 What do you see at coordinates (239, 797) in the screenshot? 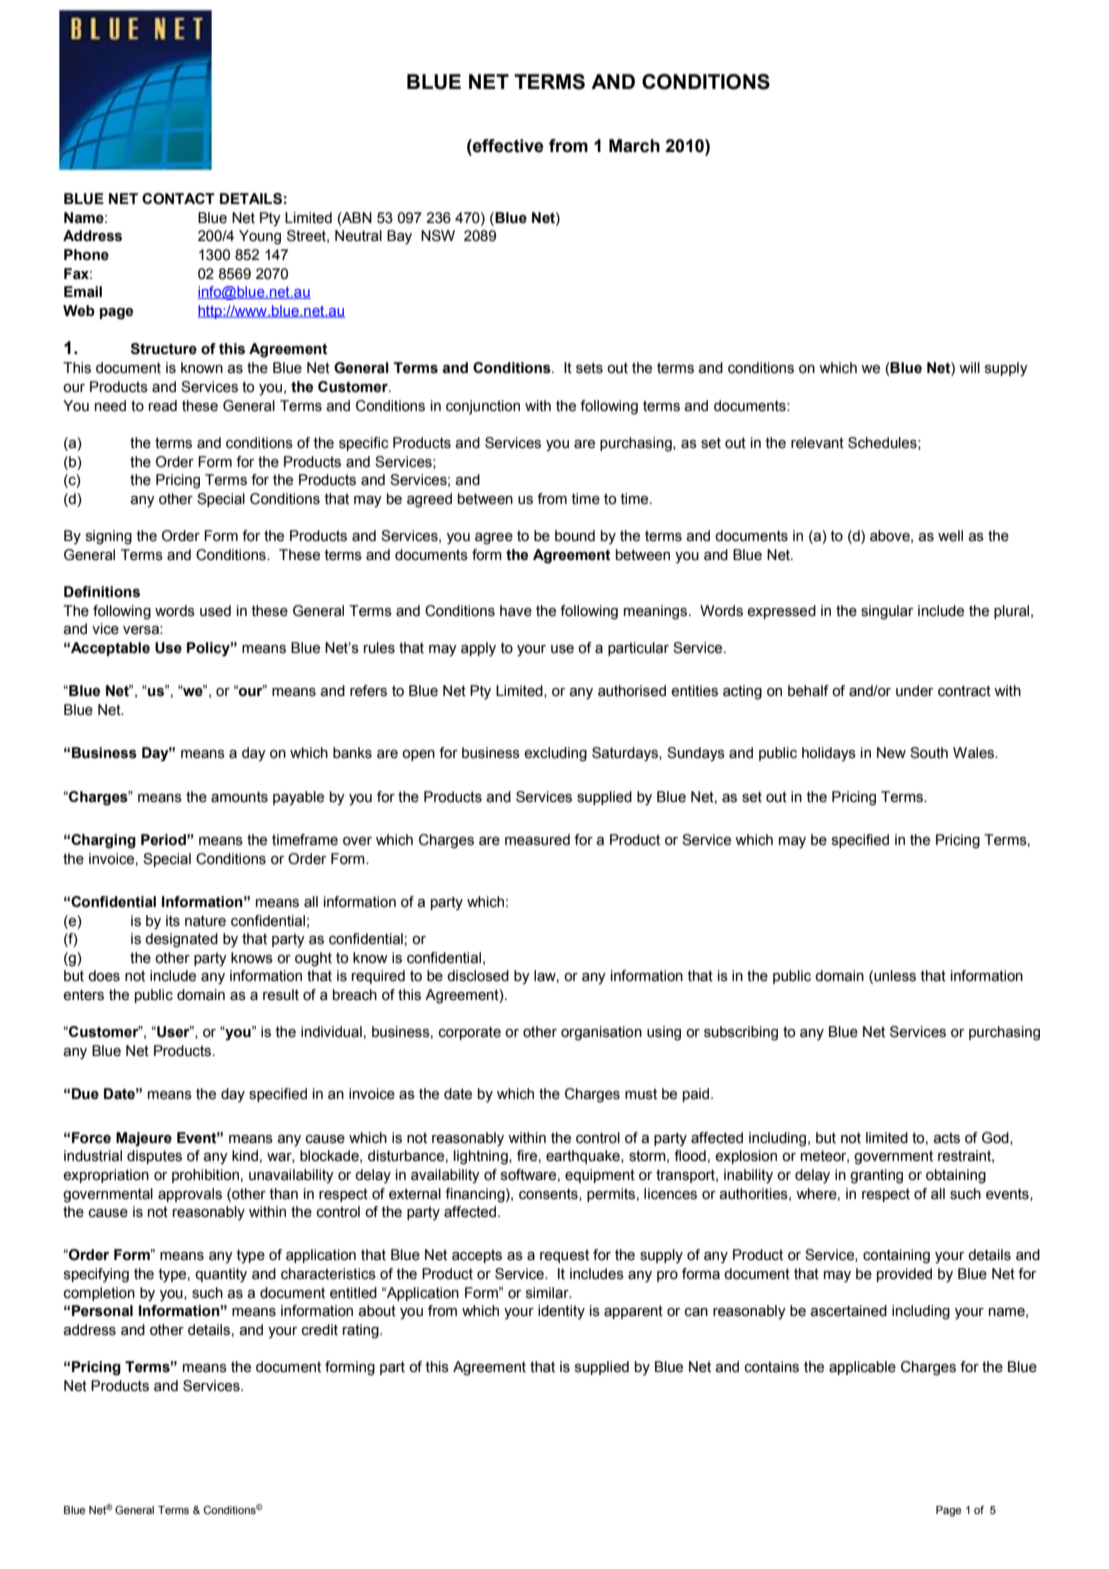
I see `amounts` at bounding box center [239, 797].
